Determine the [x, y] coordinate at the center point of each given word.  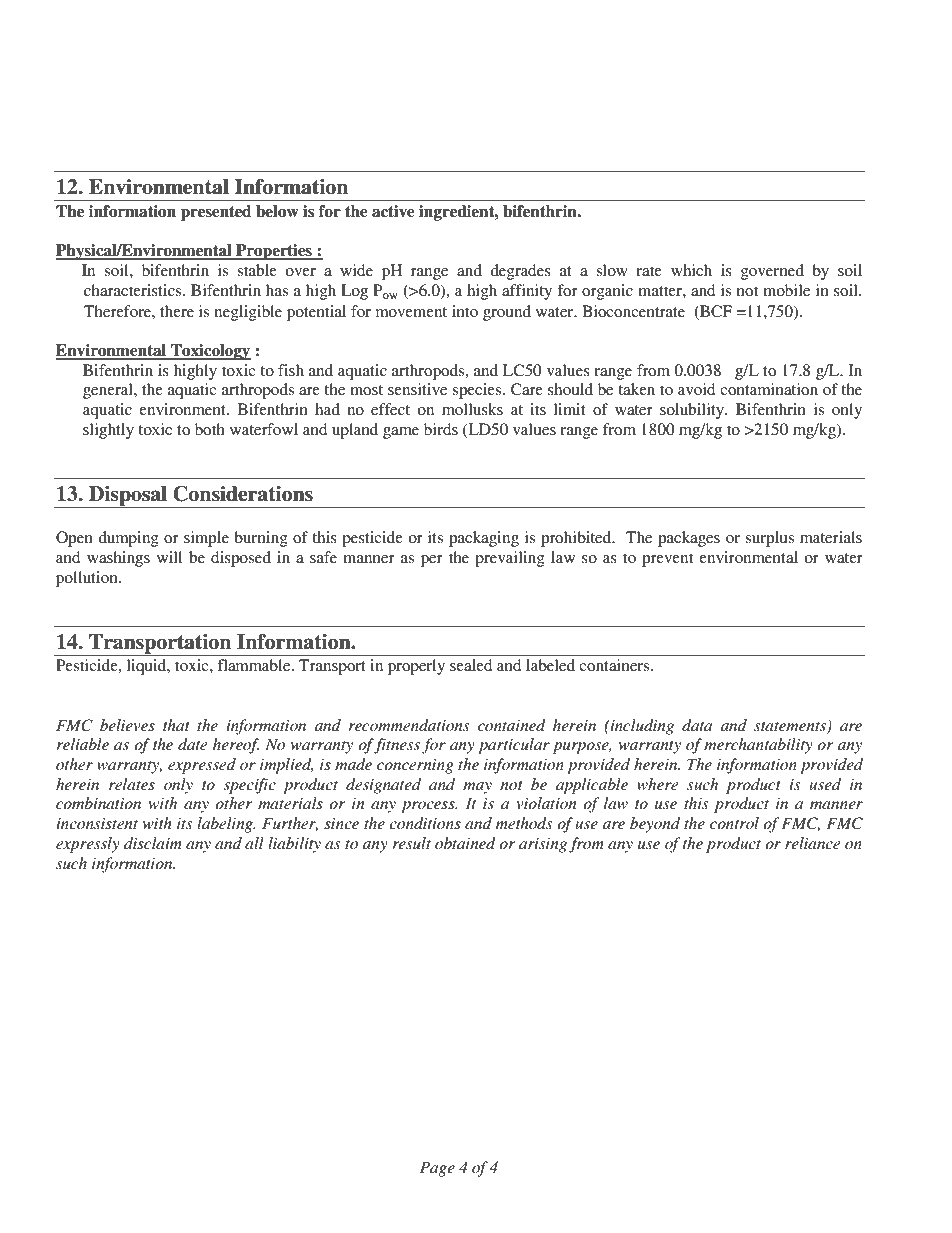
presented [216, 213]
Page [437, 1169]
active [393, 211]
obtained [465, 843]
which [691, 270]
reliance [812, 843]
